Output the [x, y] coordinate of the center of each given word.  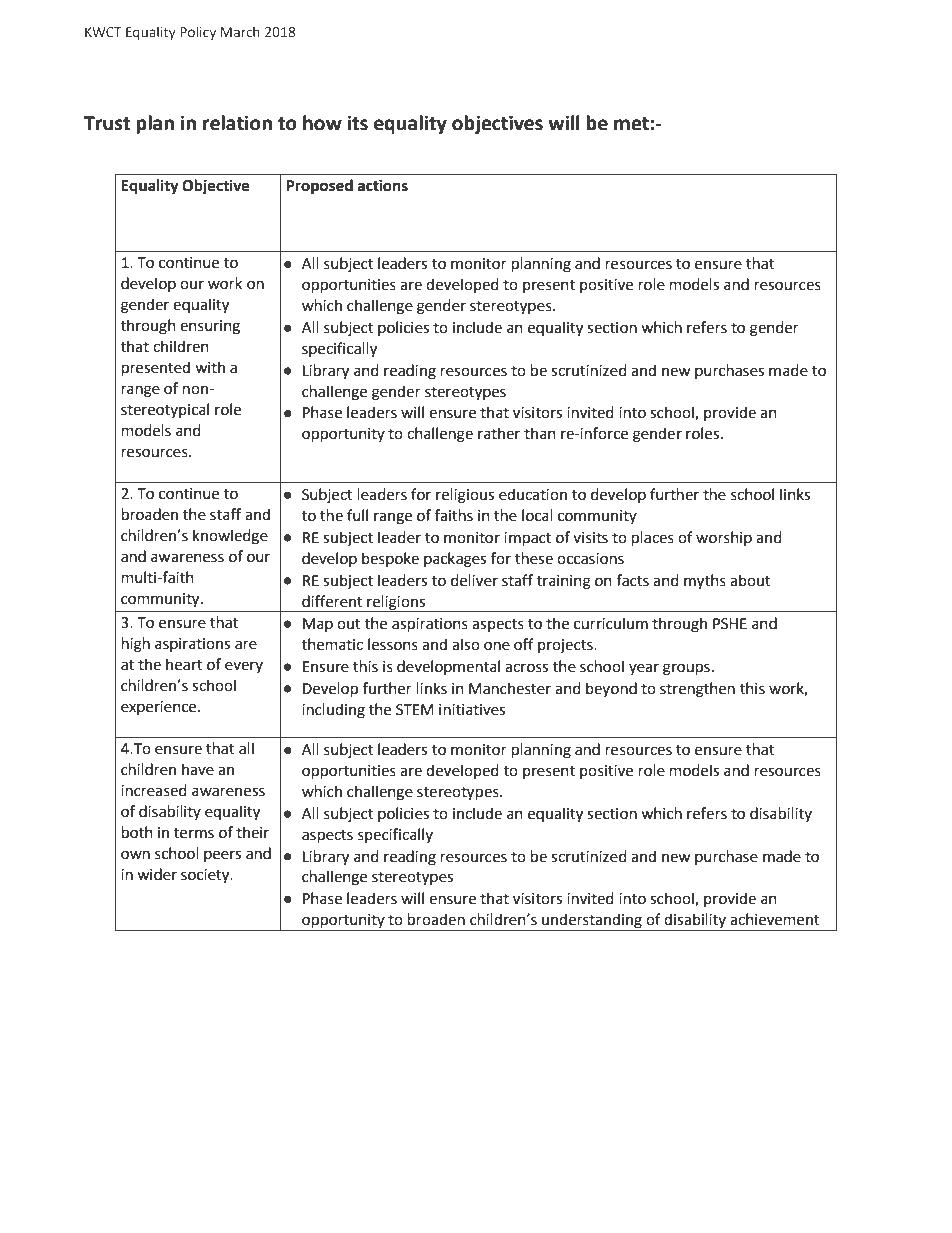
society [206, 876]
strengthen [697, 690]
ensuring [210, 327]
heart [184, 664]
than [540, 433]
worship [724, 538]
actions [383, 185]
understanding [592, 922]
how [322, 123]
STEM [415, 710]
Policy [198, 33]
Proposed [319, 187]
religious [465, 496]
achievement [775, 919]
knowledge [230, 537]
